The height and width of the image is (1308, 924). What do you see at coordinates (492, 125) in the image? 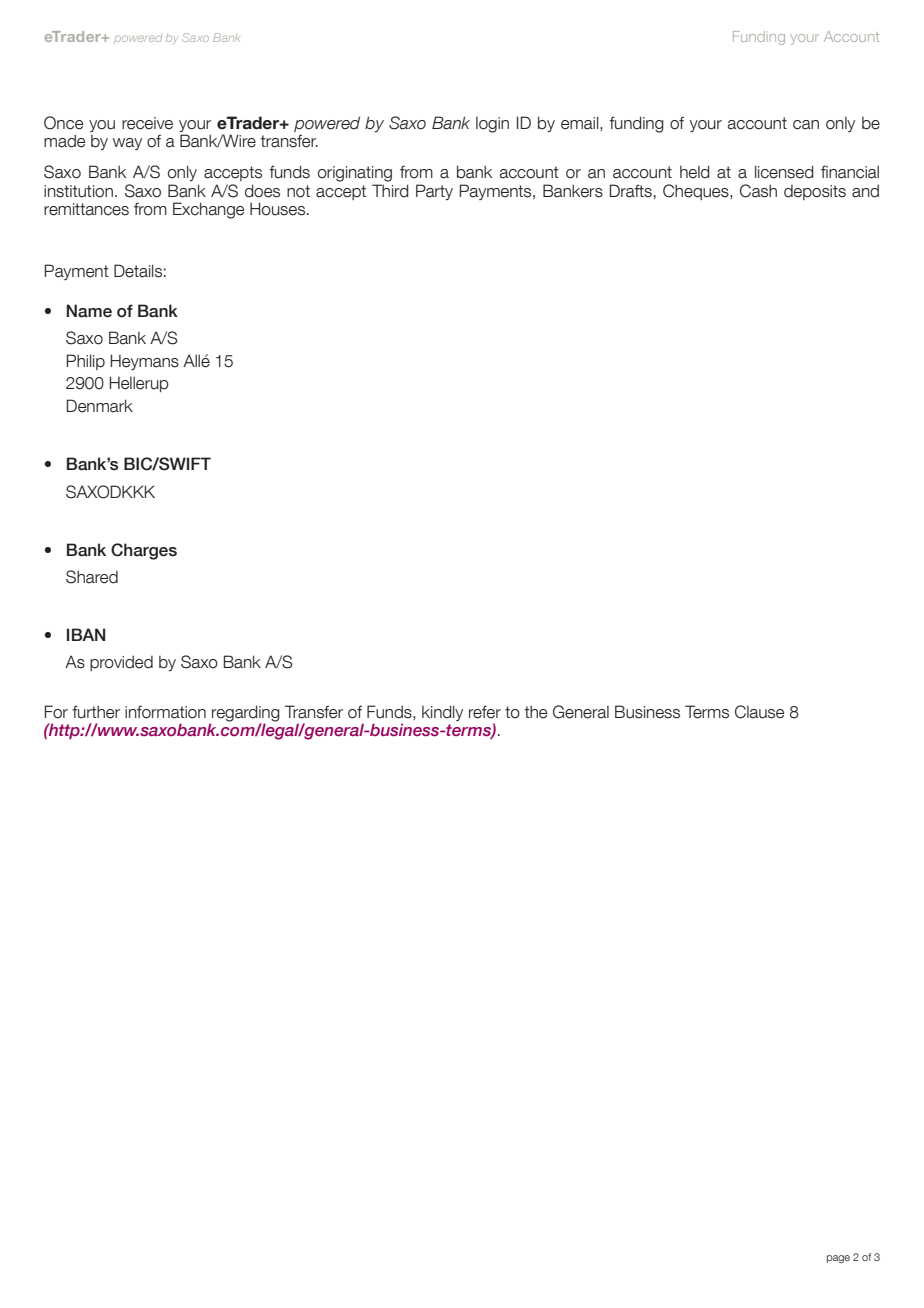
I see `login` at bounding box center [492, 125].
